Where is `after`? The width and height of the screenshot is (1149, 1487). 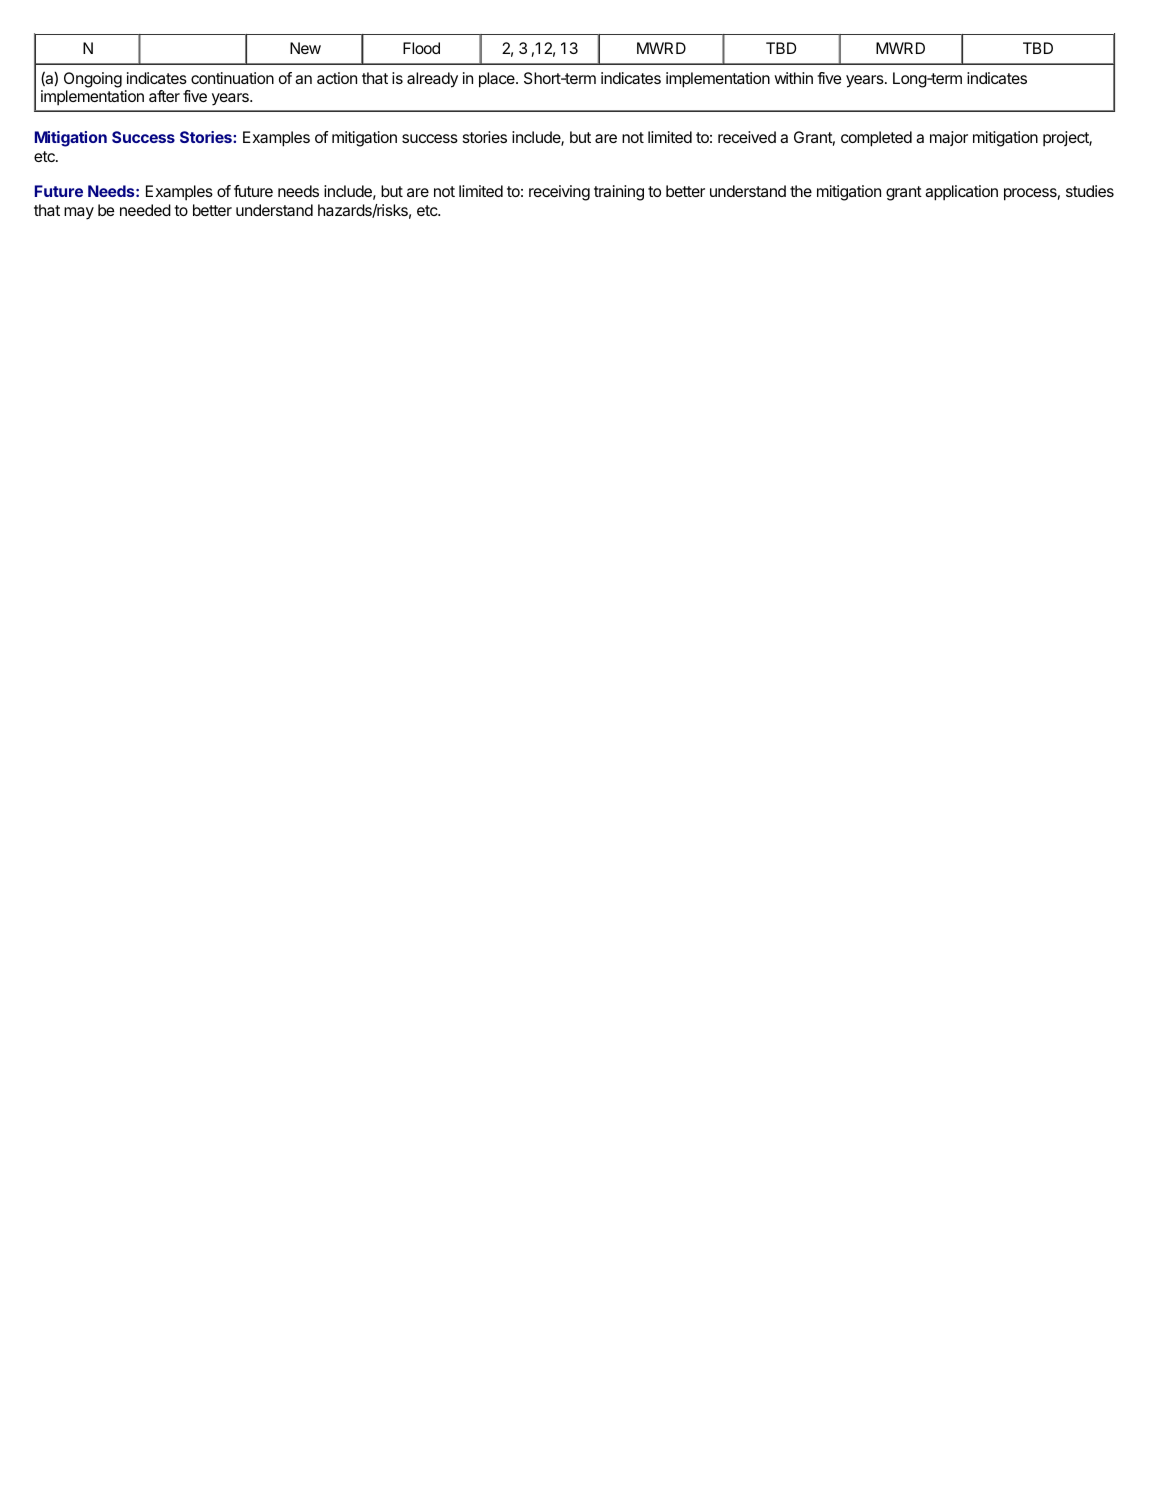 after is located at coordinates (164, 96).
